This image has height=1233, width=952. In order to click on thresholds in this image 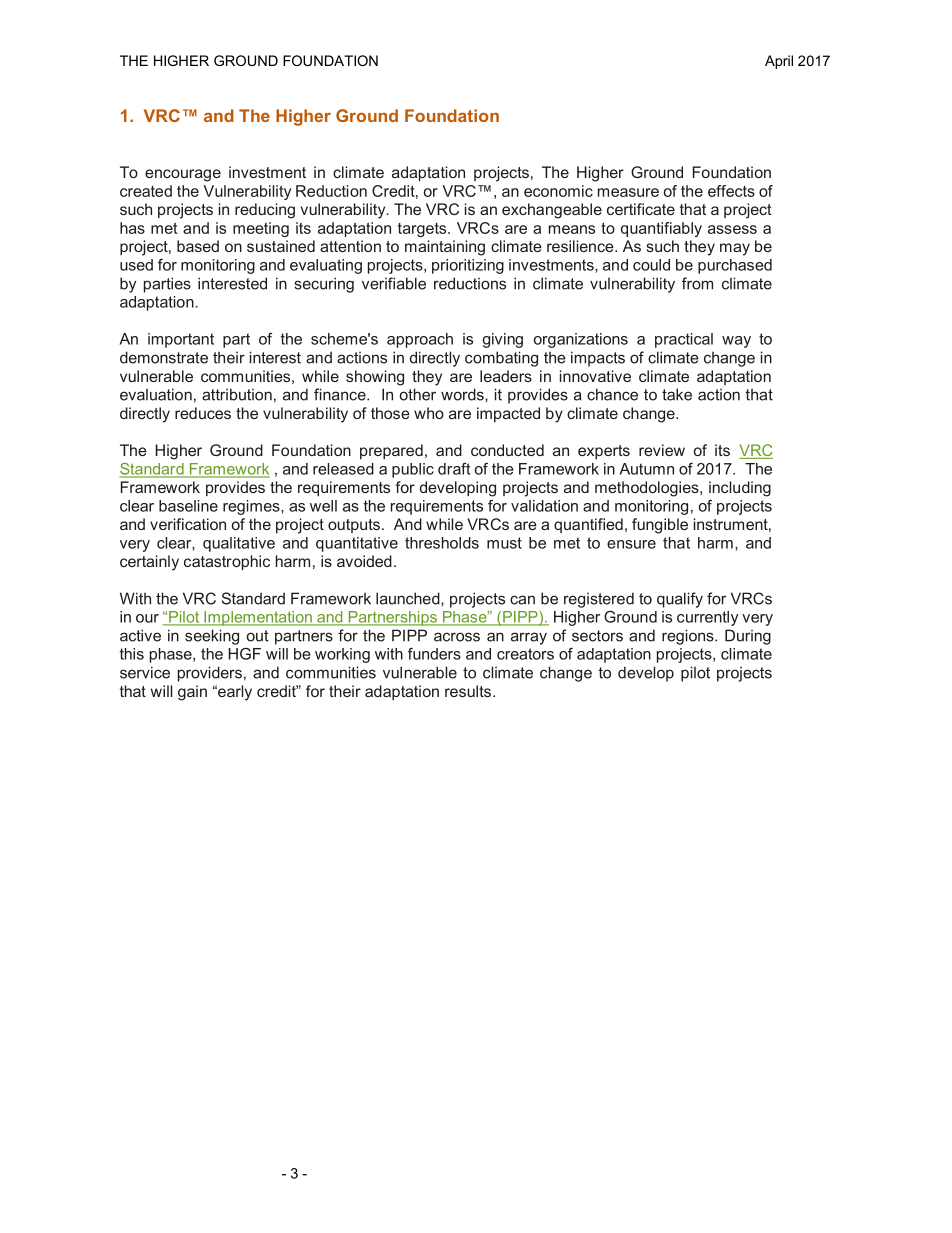, I will do `click(442, 543)`.
